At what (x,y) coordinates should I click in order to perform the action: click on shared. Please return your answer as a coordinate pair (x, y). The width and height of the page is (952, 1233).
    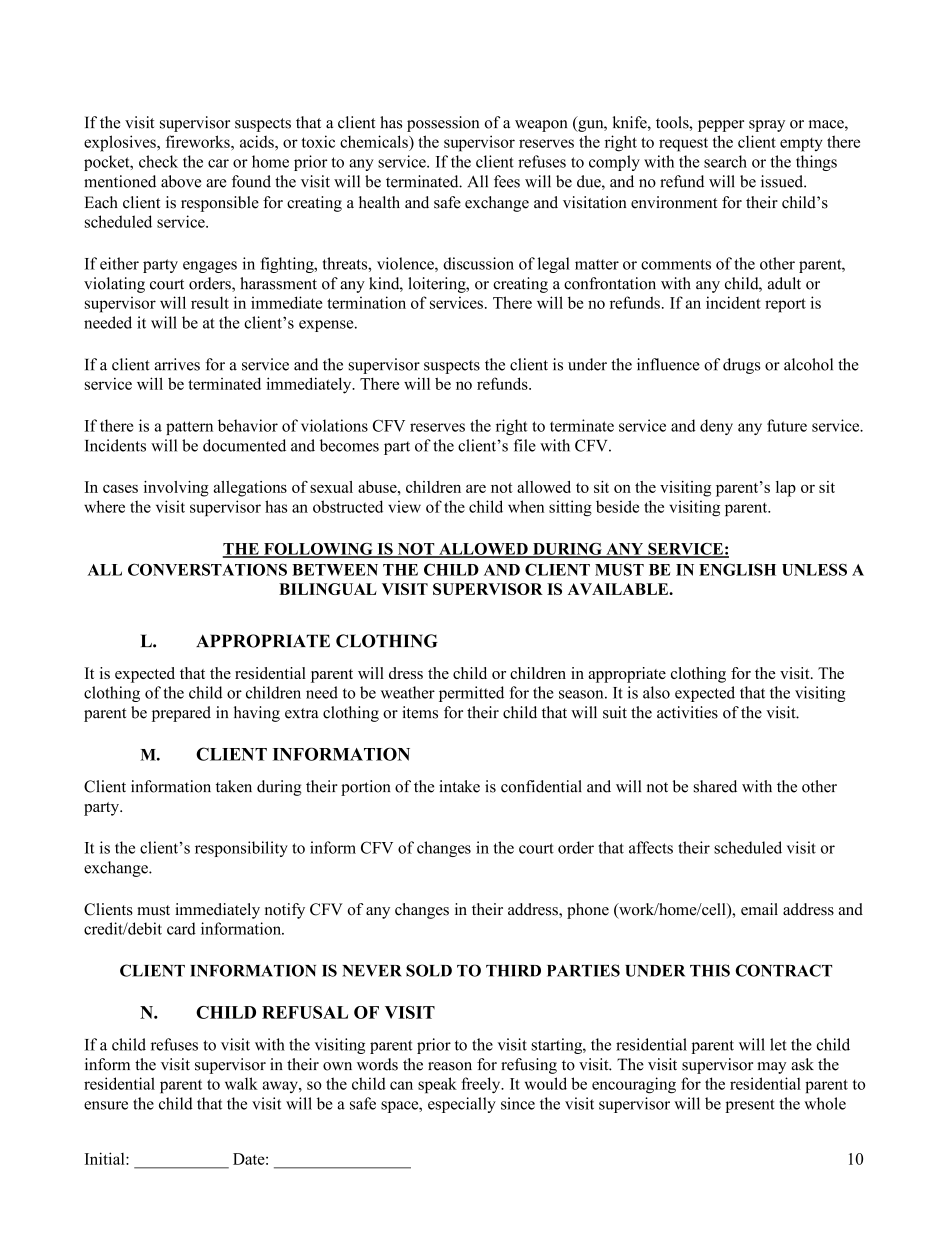
    Looking at the image, I should click on (715, 786).
